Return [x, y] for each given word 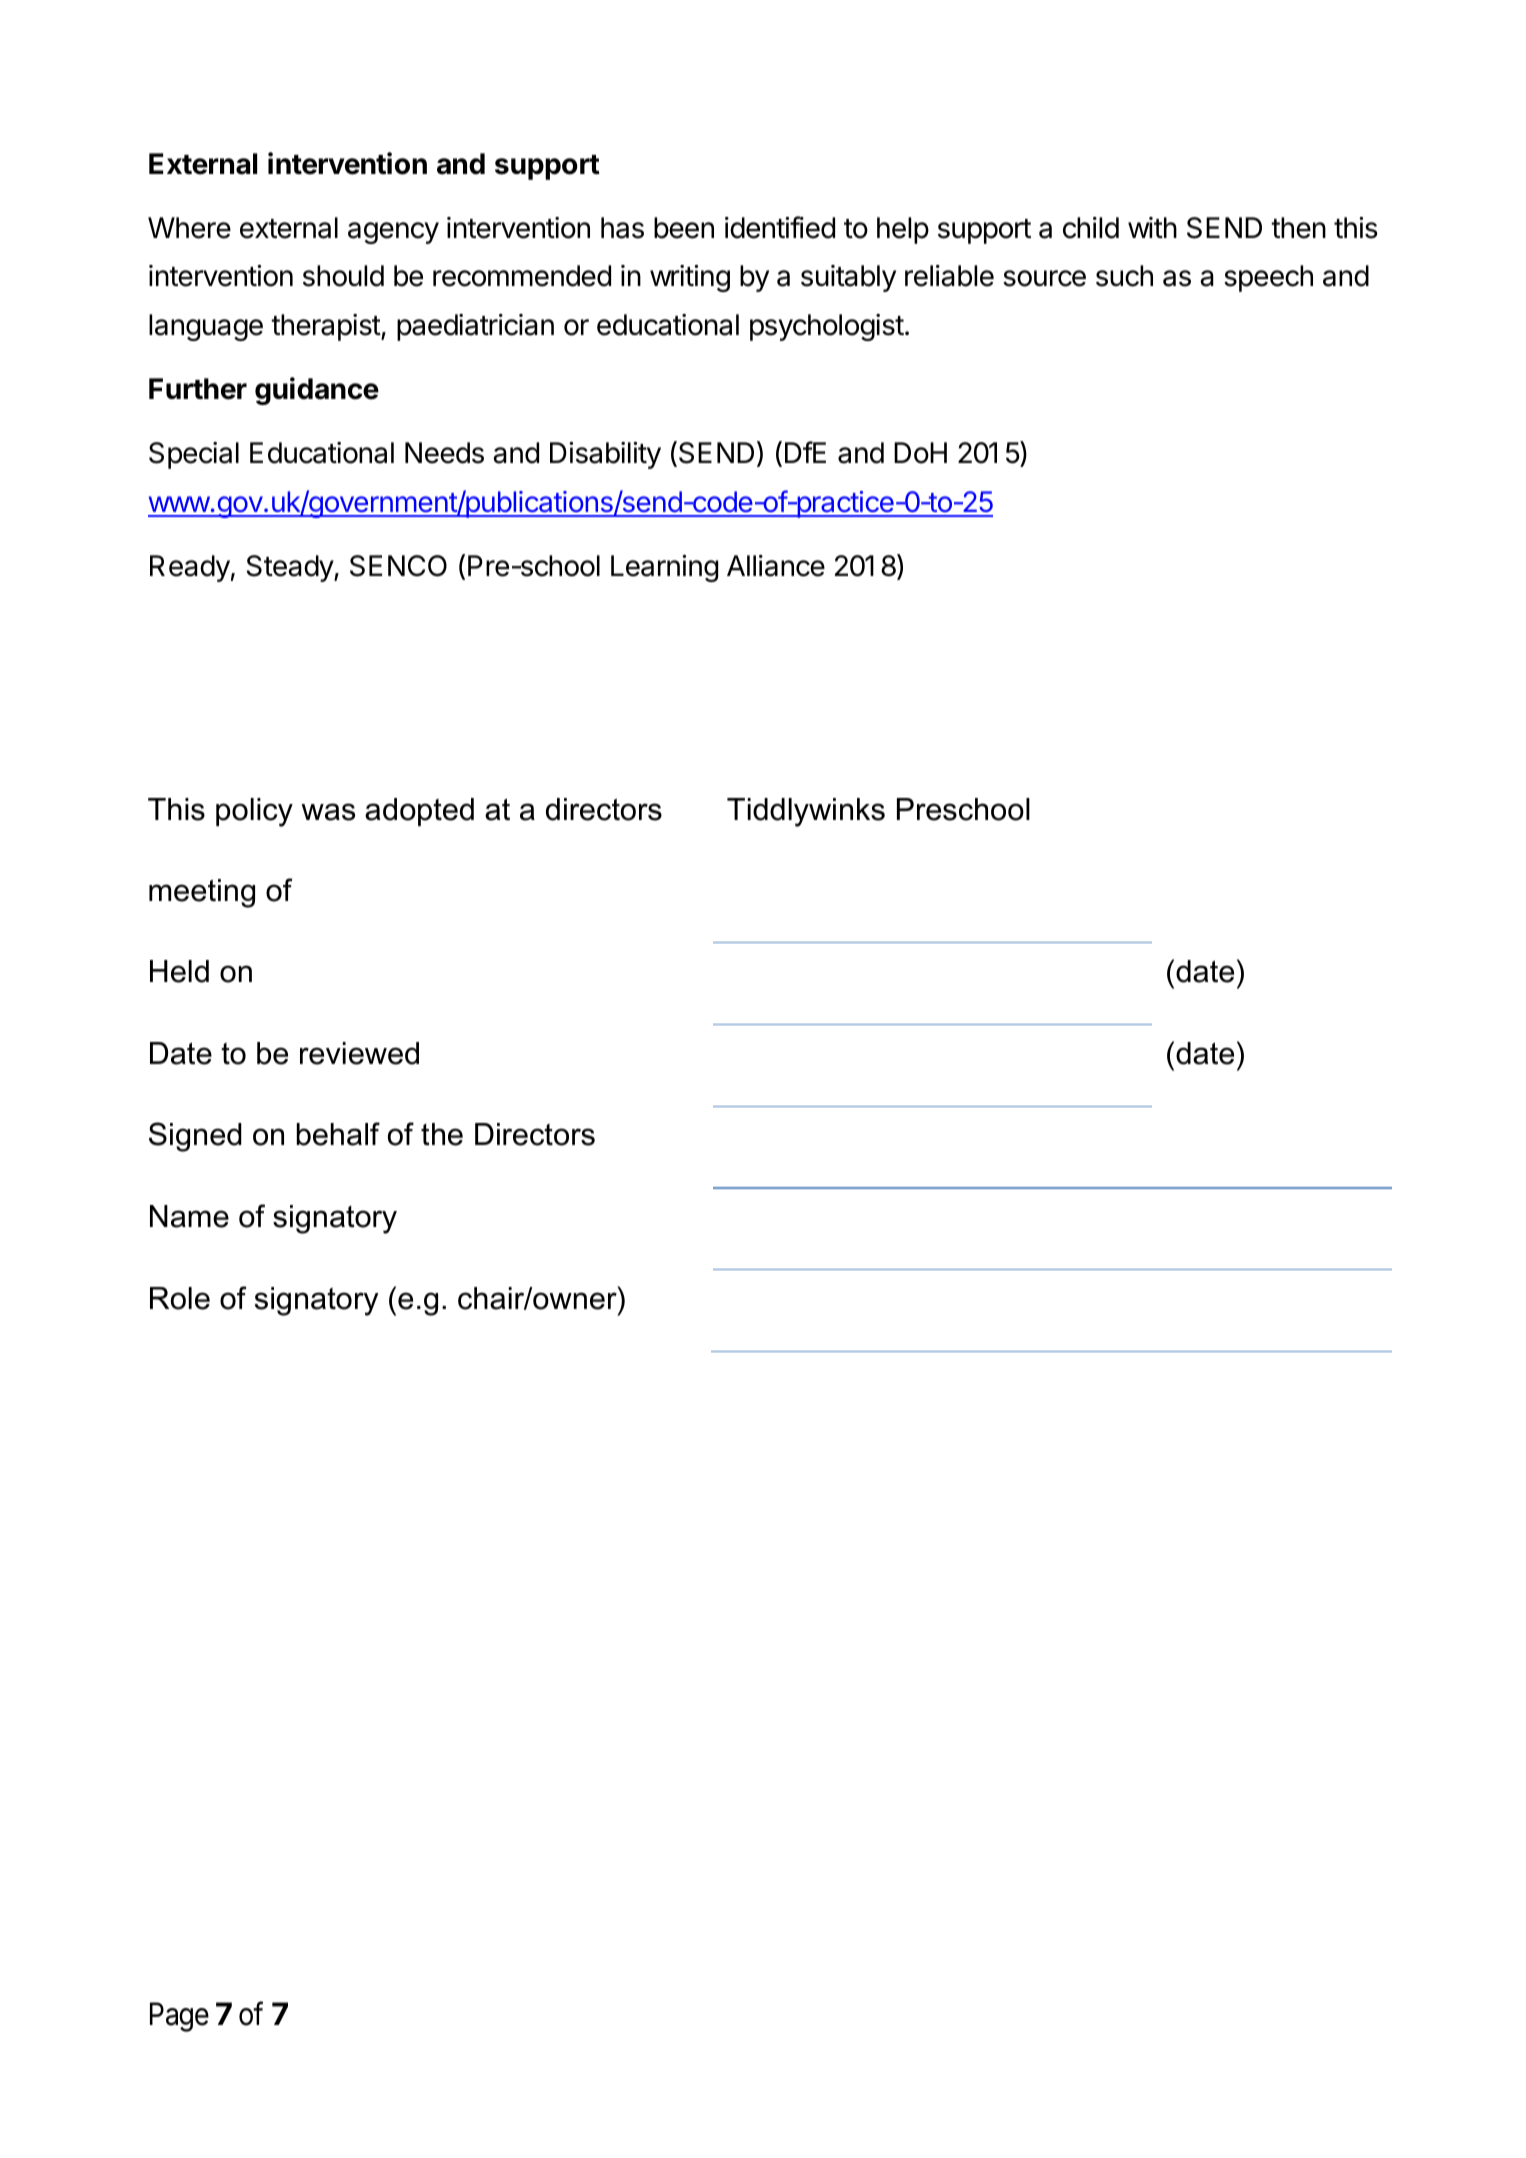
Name [189, 1216]
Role [180, 1298]
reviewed [359, 1053]
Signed [195, 1137]
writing [690, 278]
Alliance [776, 566]
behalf [338, 1134]
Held [179, 971]
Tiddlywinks [806, 812]
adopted [419, 812]
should [343, 276]
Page [179, 2017]
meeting [202, 893]
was [328, 812]
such [1124, 276]
